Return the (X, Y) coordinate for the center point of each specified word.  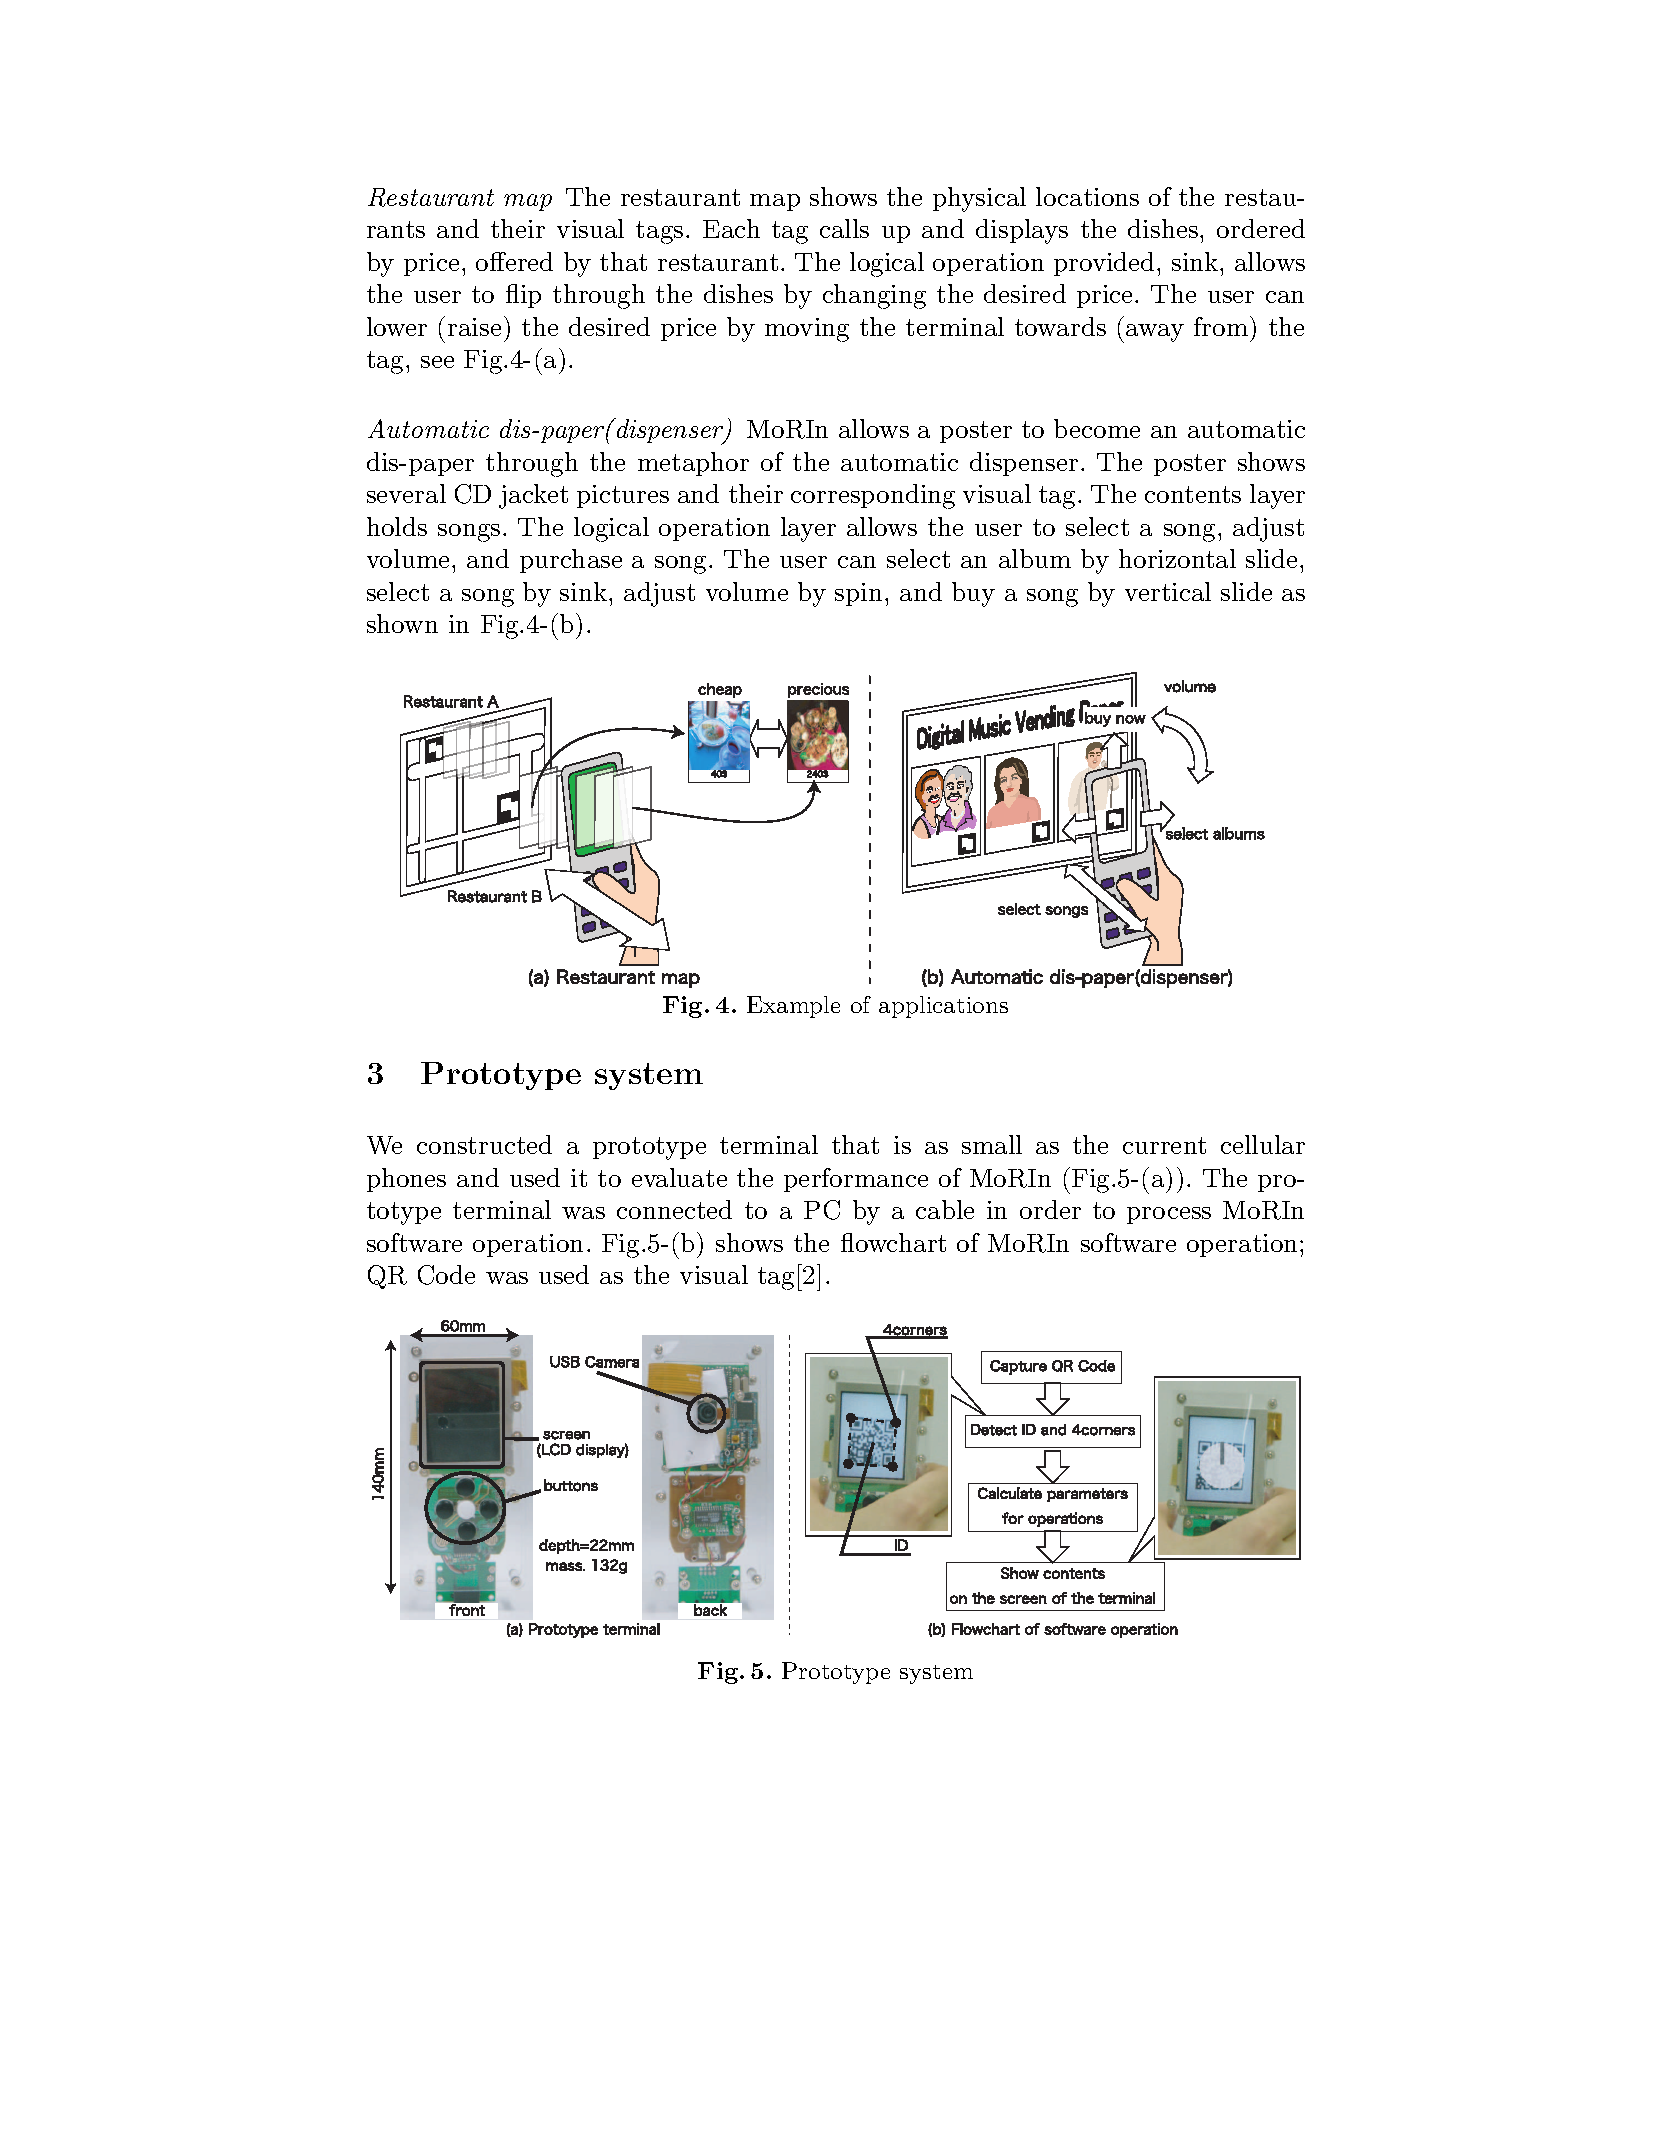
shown (402, 623)
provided (1106, 264)
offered (514, 261)
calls (844, 228)
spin (858, 594)
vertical (1168, 591)
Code (446, 1275)
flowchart (893, 1242)
